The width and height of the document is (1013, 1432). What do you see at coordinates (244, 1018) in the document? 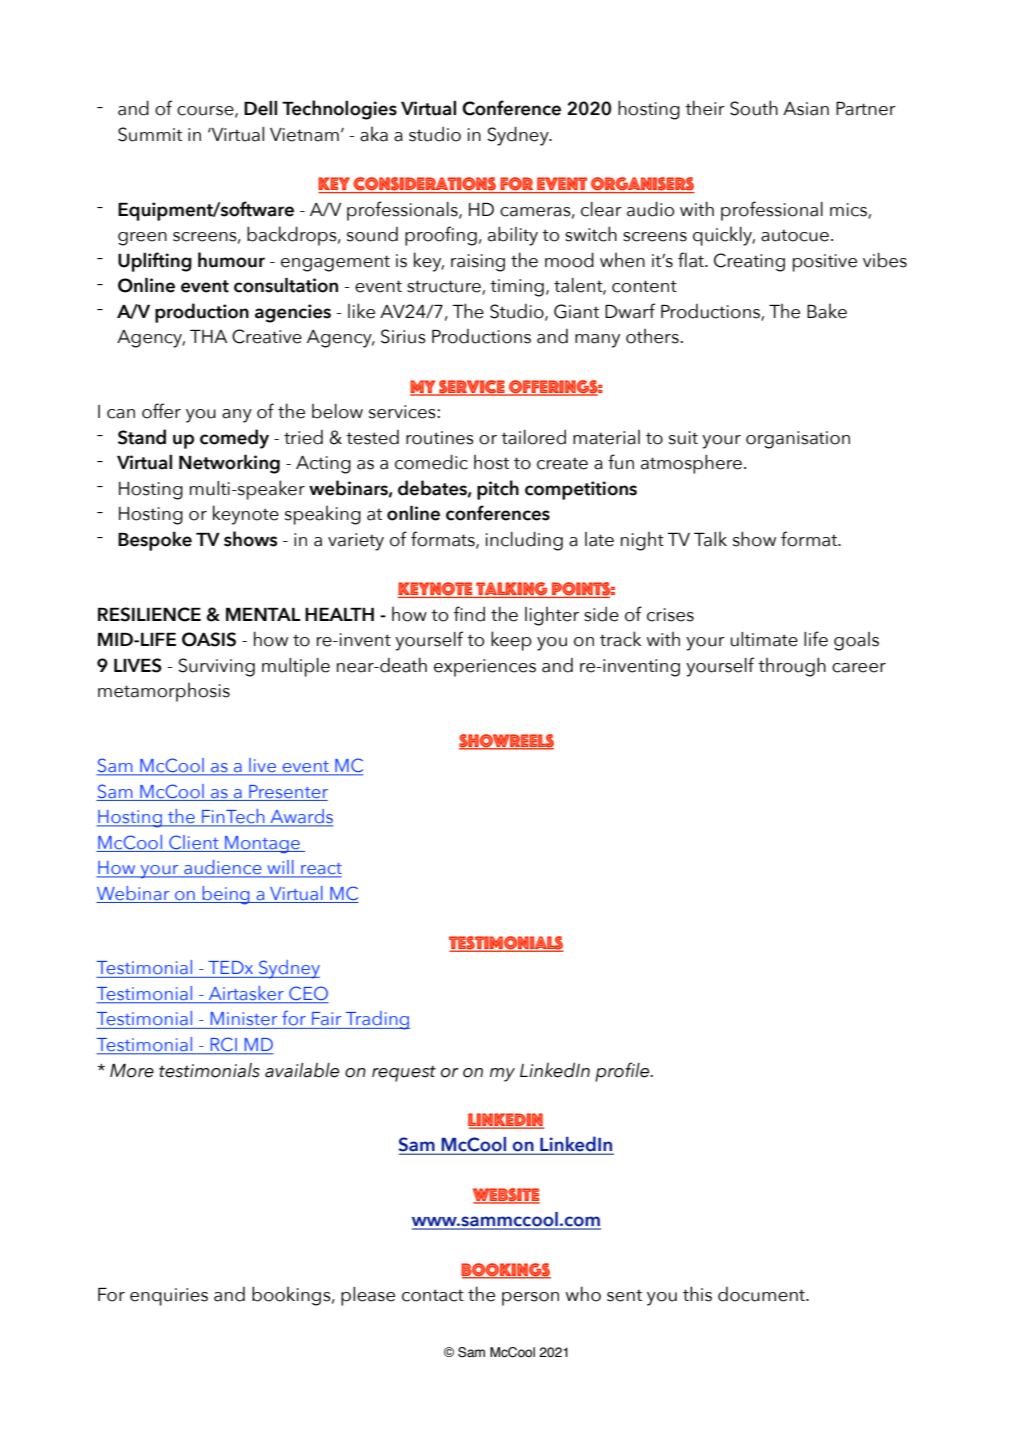
I see `Minister` at bounding box center [244, 1018].
